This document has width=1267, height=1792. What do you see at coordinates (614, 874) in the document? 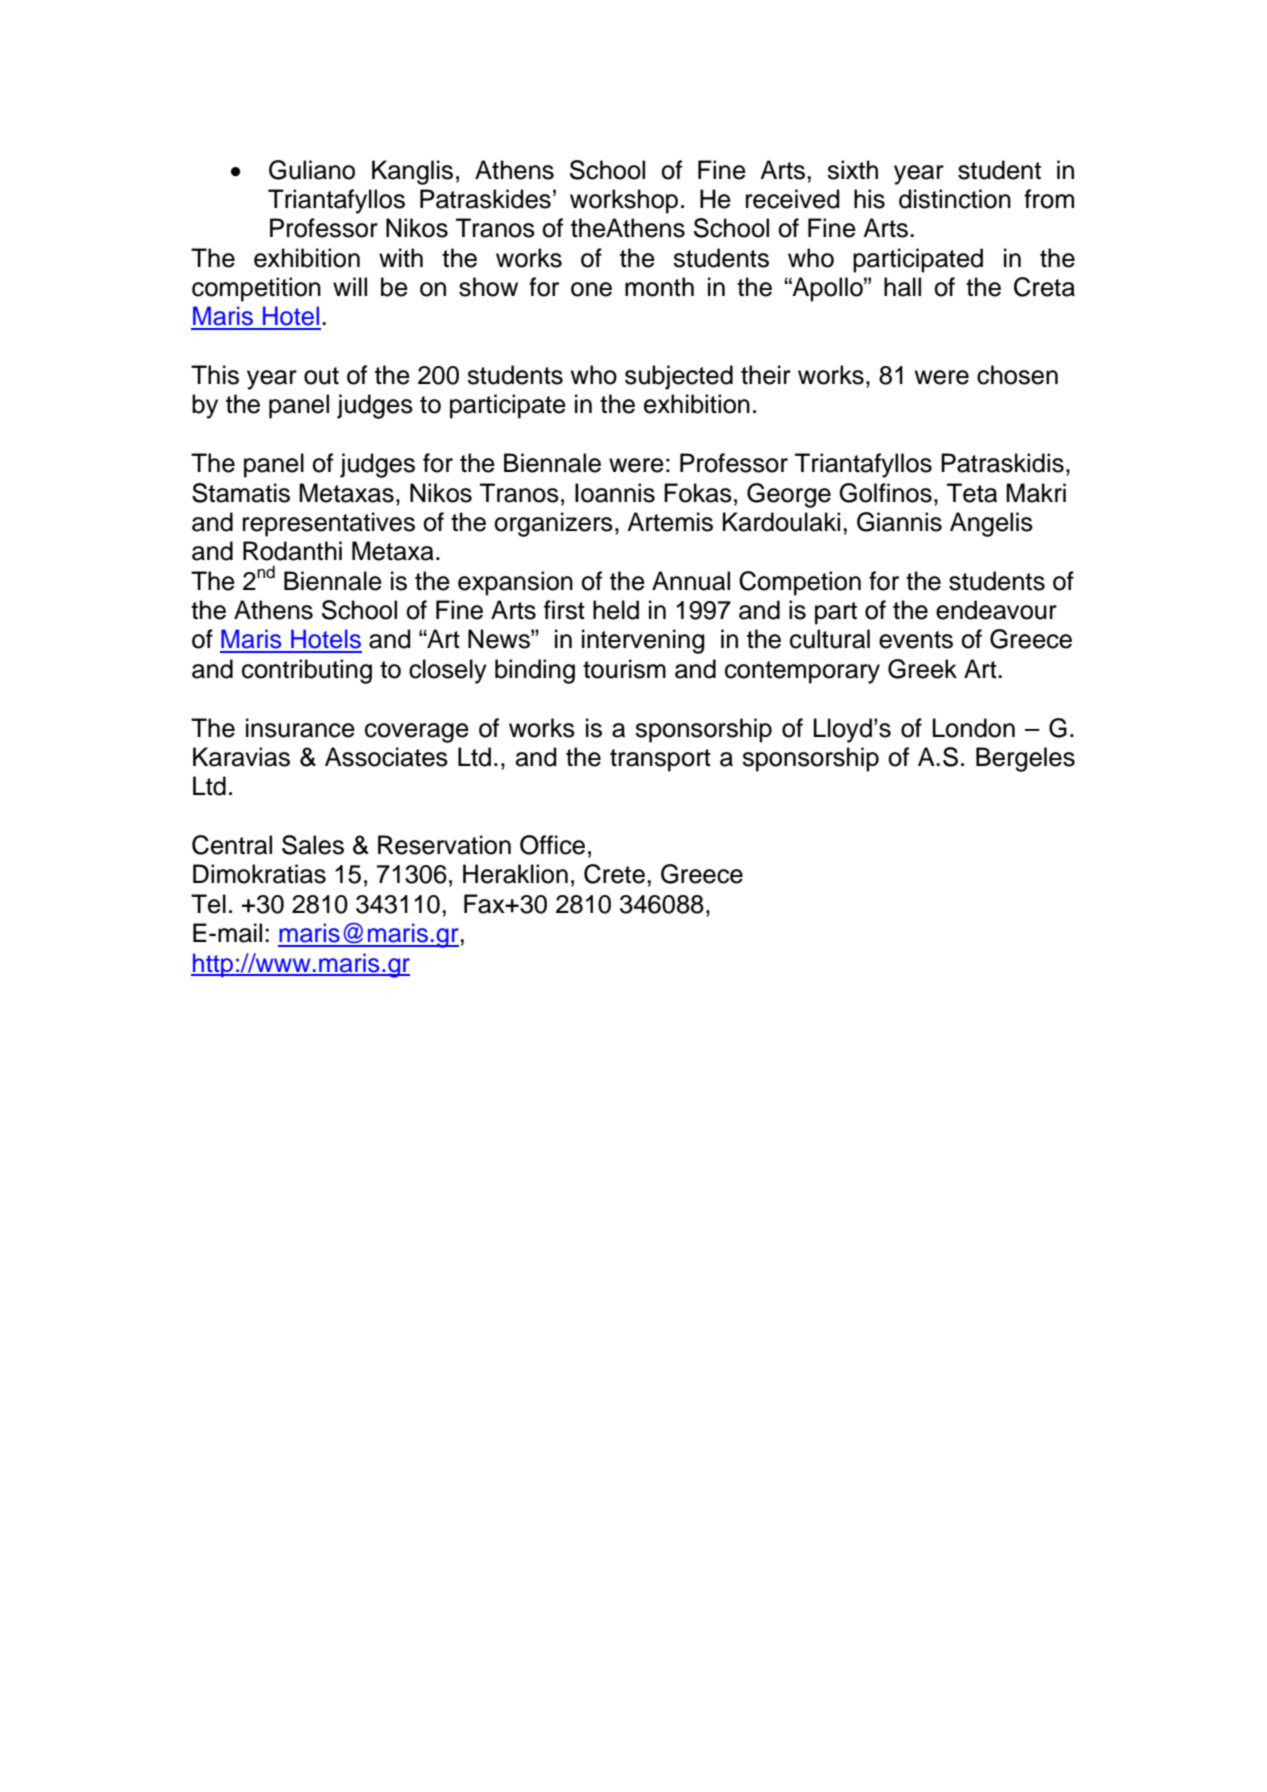
I see `Crete` at bounding box center [614, 874].
